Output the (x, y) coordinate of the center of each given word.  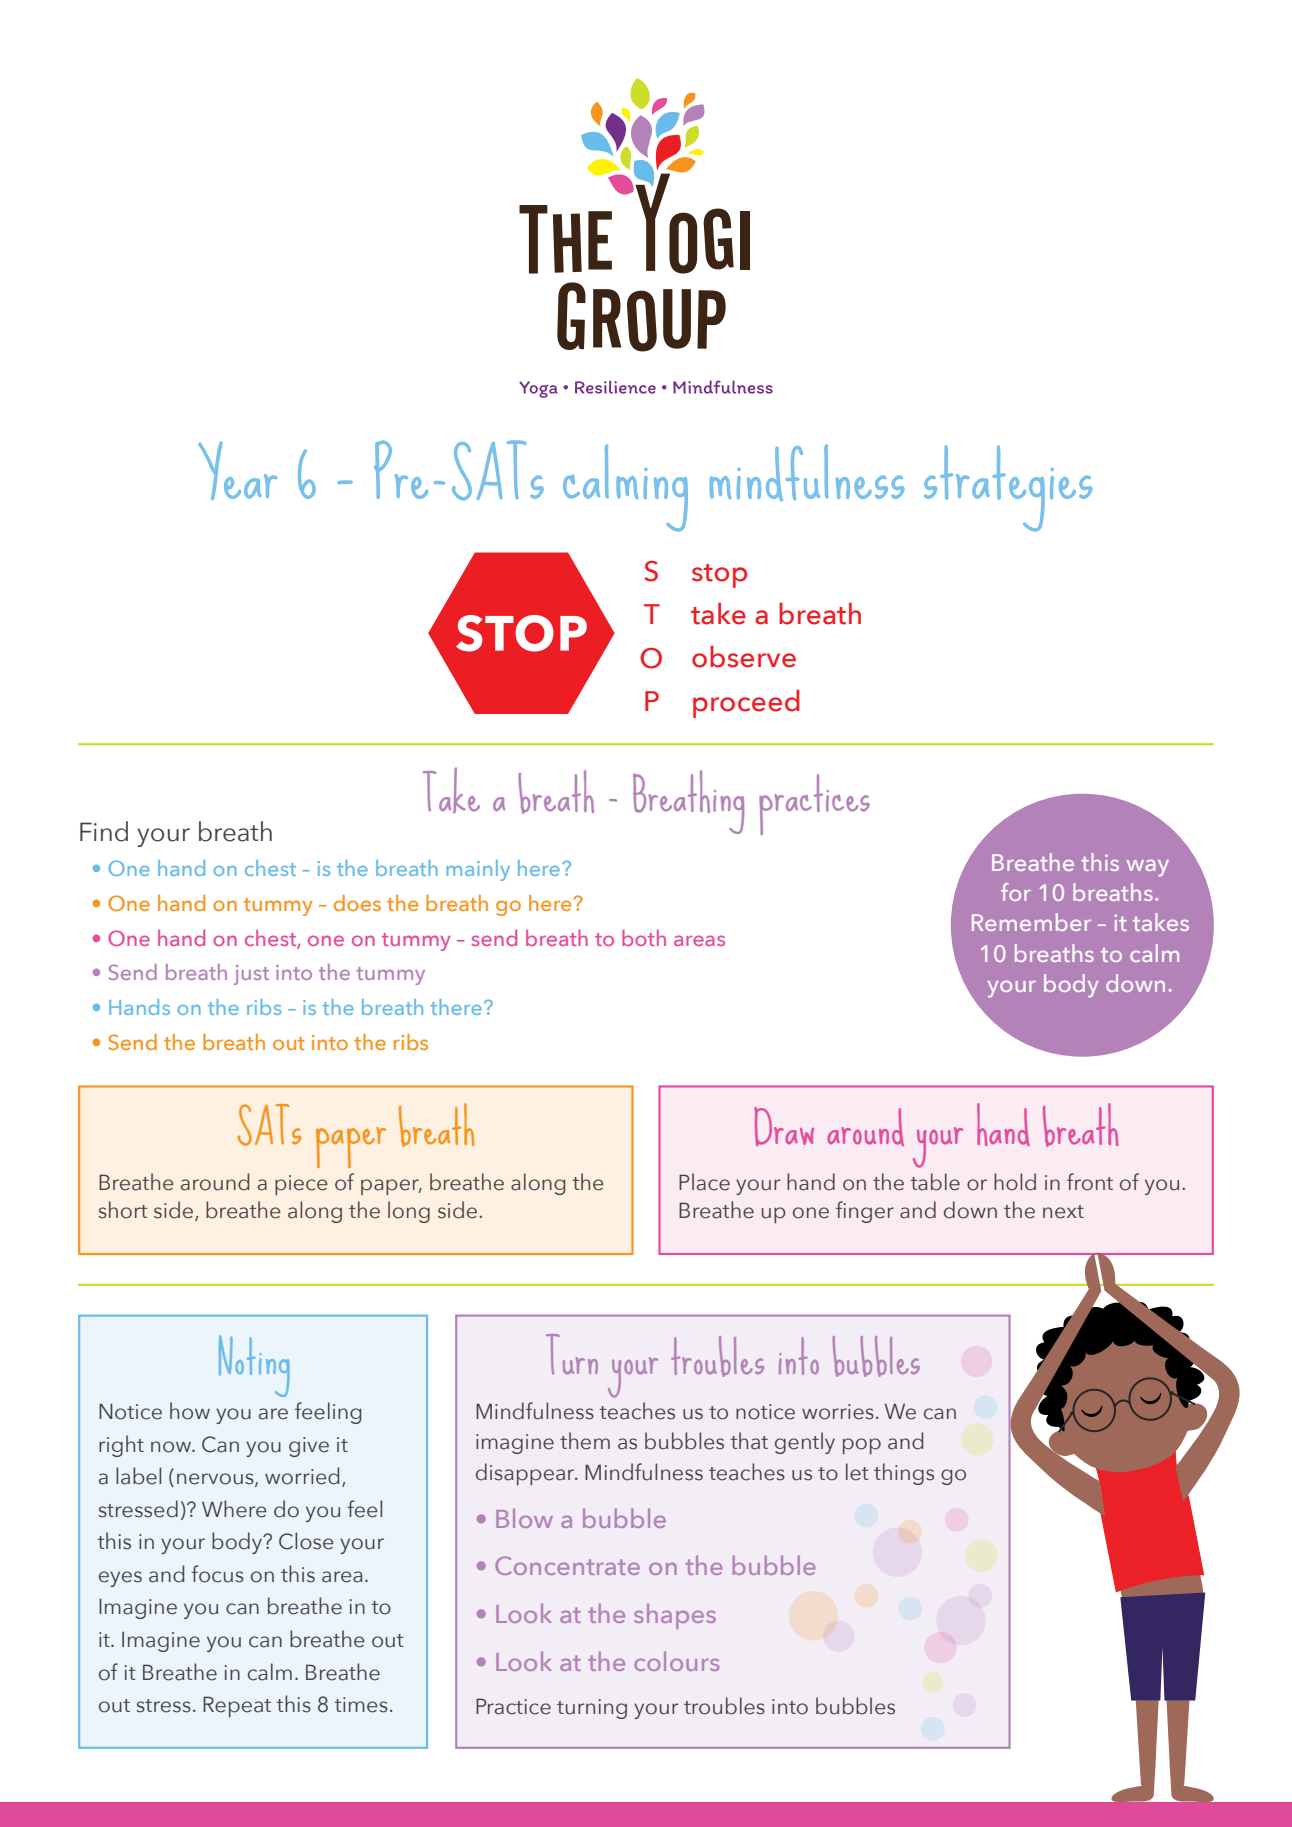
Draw (784, 1126)
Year (238, 470)
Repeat (237, 1706)
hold (1015, 1182)
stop (719, 576)
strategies (1008, 488)
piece (301, 1185)
